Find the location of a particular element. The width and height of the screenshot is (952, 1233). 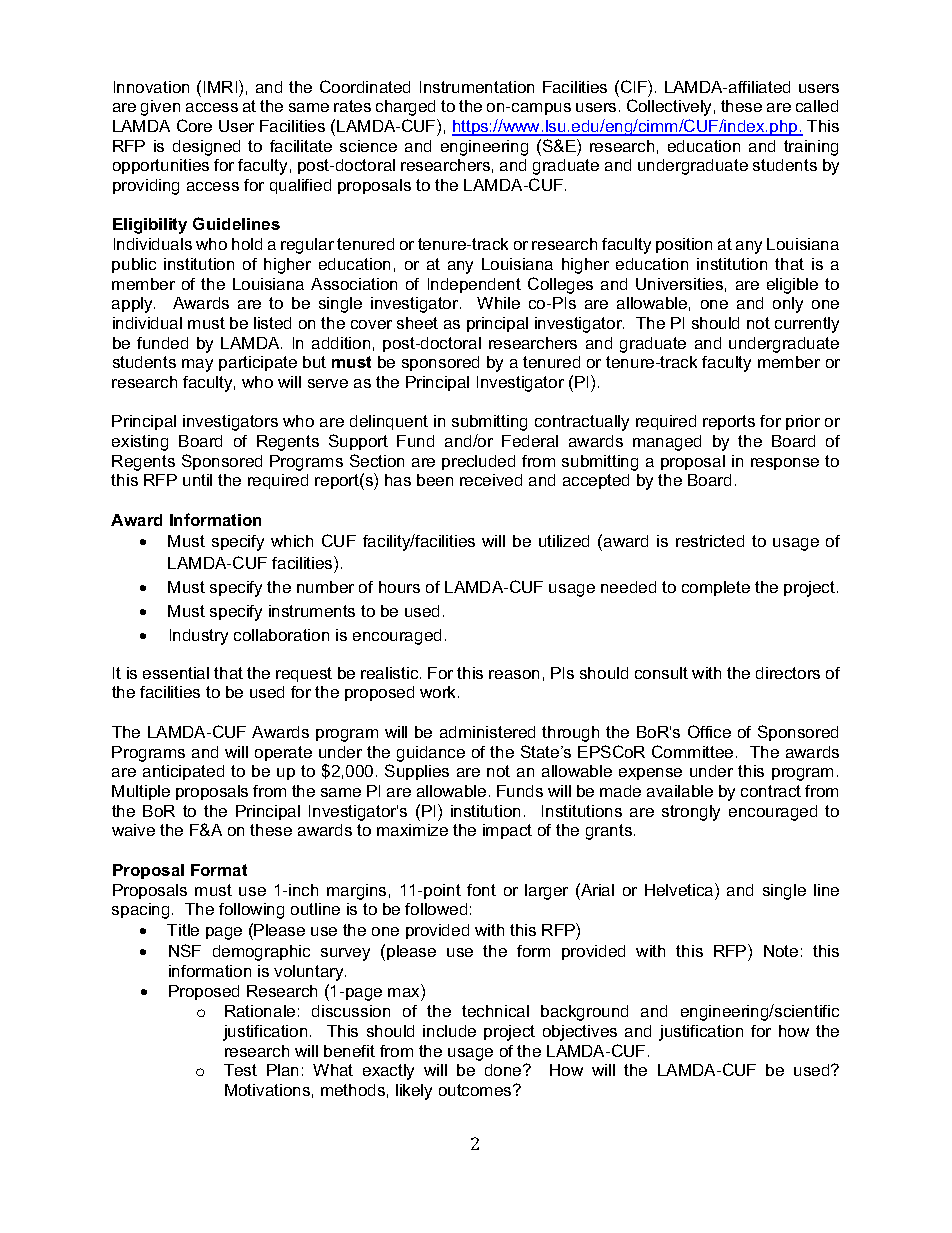

response is located at coordinates (785, 464).
